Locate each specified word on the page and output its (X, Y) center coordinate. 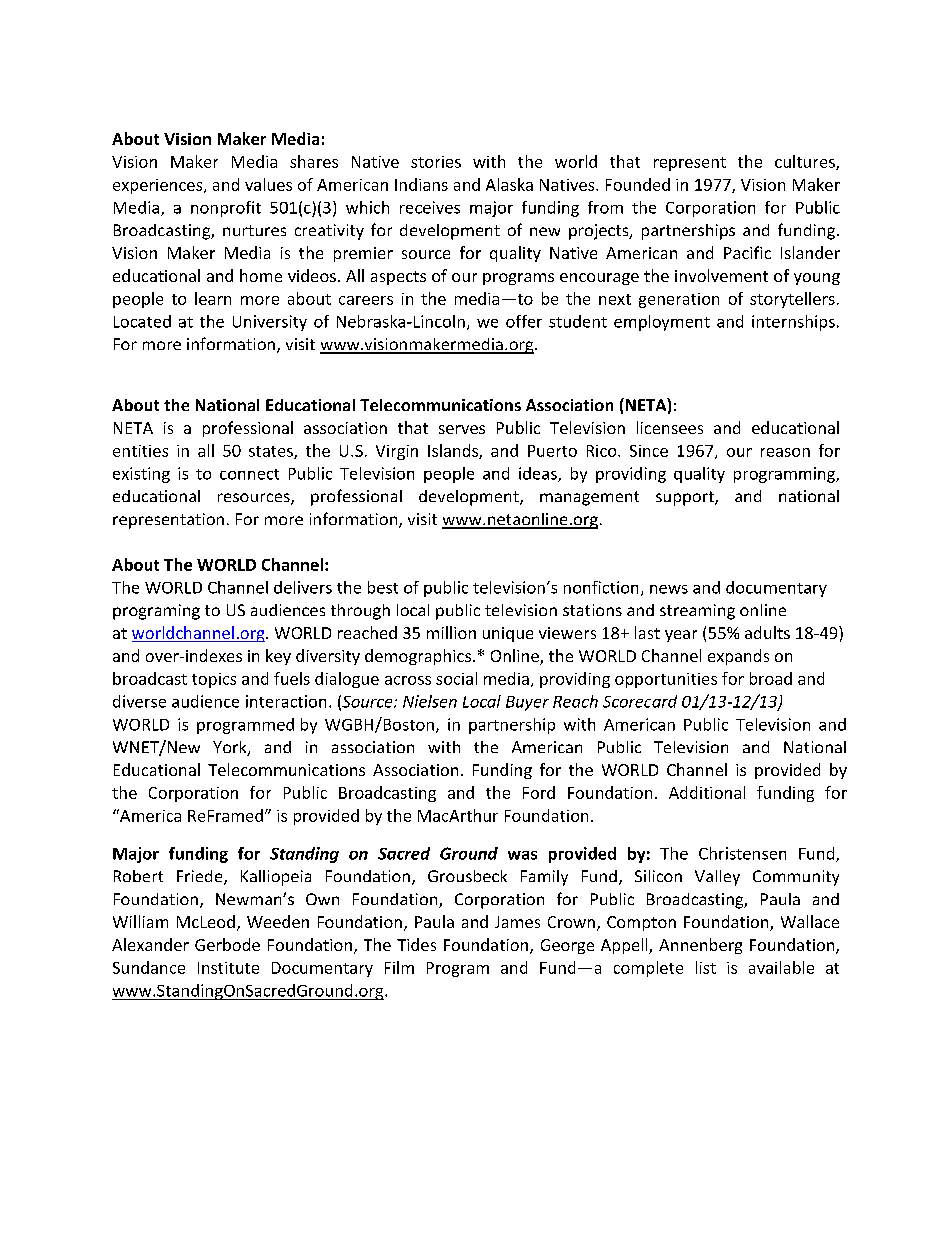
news (669, 589)
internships (793, 323)
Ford (539, 792)
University (270, 323)
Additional (707, 792)
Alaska (509, 184)
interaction (286, 701)
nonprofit (226, 209)
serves (462, 429)
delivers (303, 587)
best (383, 587)
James (517, 922)
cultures (806, 162)
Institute (228, 968)
